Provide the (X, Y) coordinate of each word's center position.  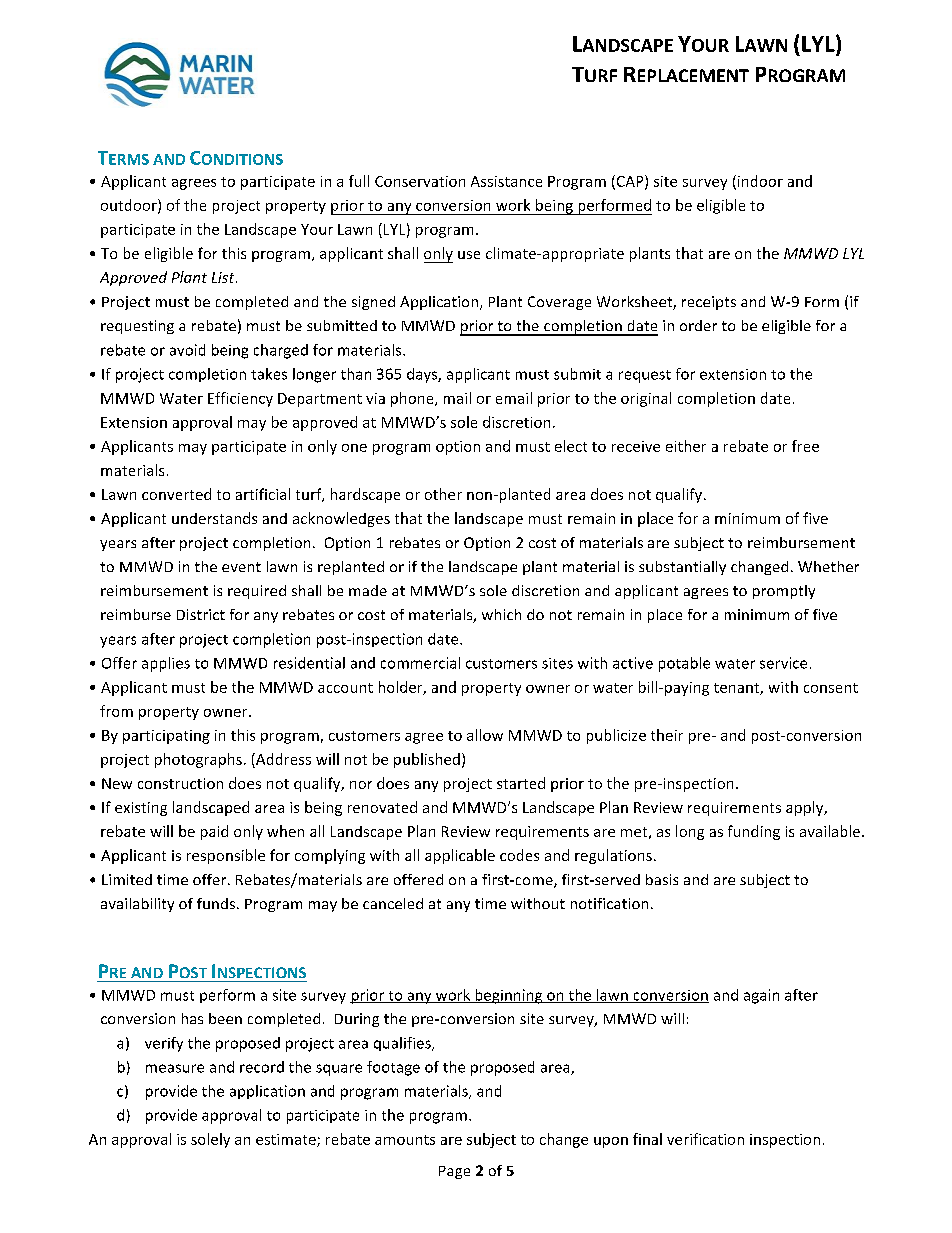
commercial (420, 663)
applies (166, 664)
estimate (287, 1140)
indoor (759, 182)
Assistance (506, 181)
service (783, 663)
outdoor (130, 206)
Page (454, 1172)
